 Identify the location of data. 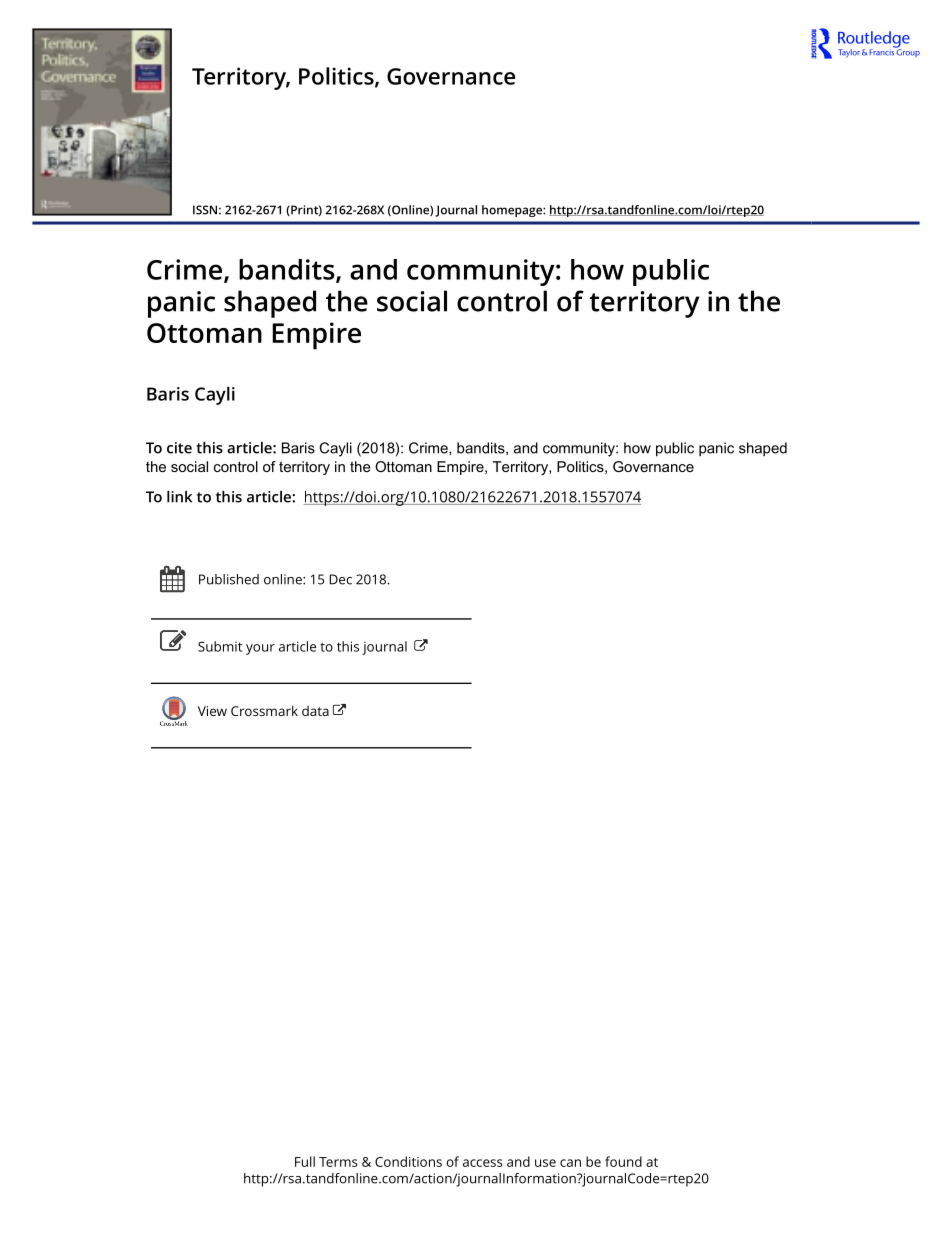
(315, 711).
